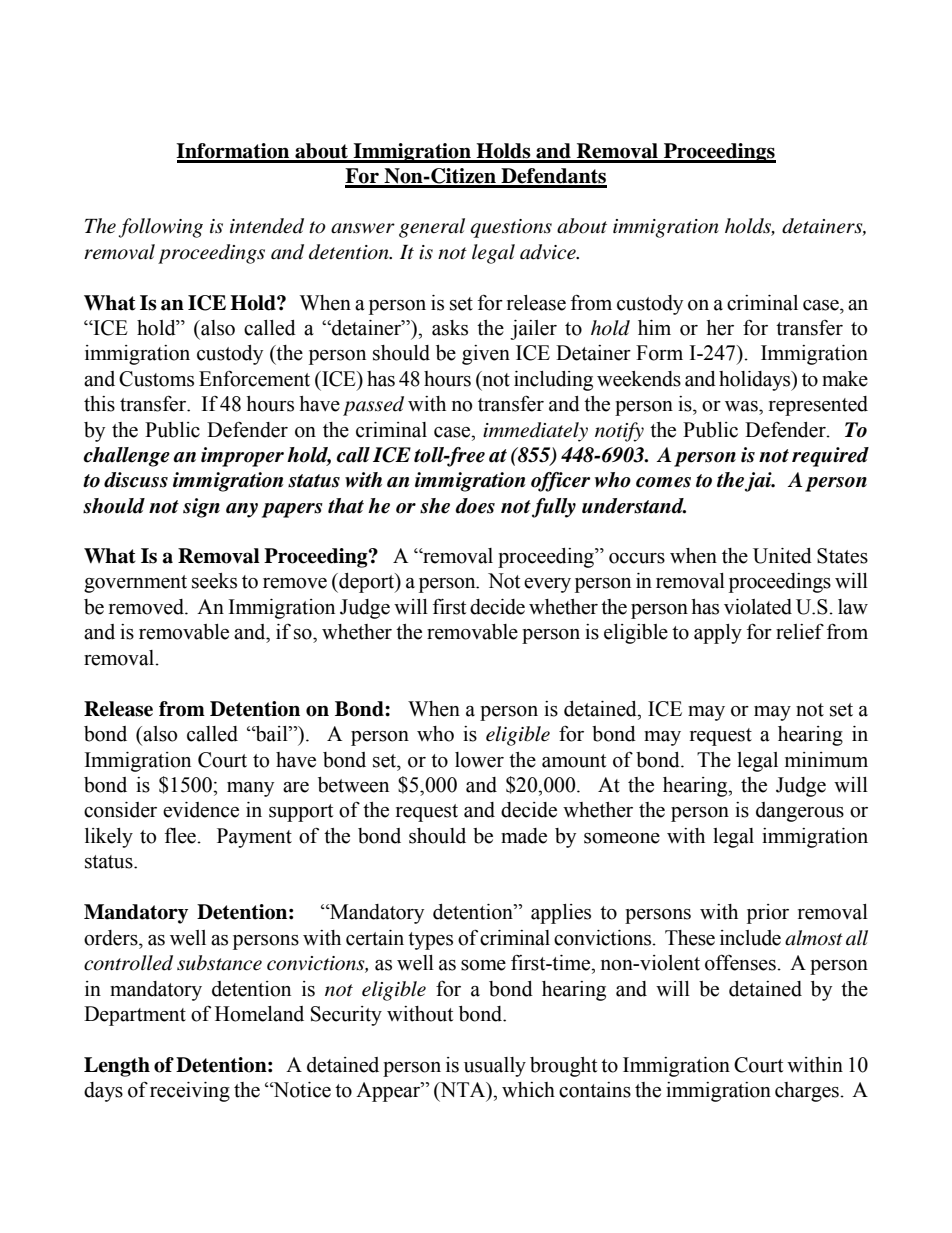 The image size is (952, 1233). What do you see at coordinates (201, 508) in the screenshot?
I see `sign` at bounding box center [201, 508].
